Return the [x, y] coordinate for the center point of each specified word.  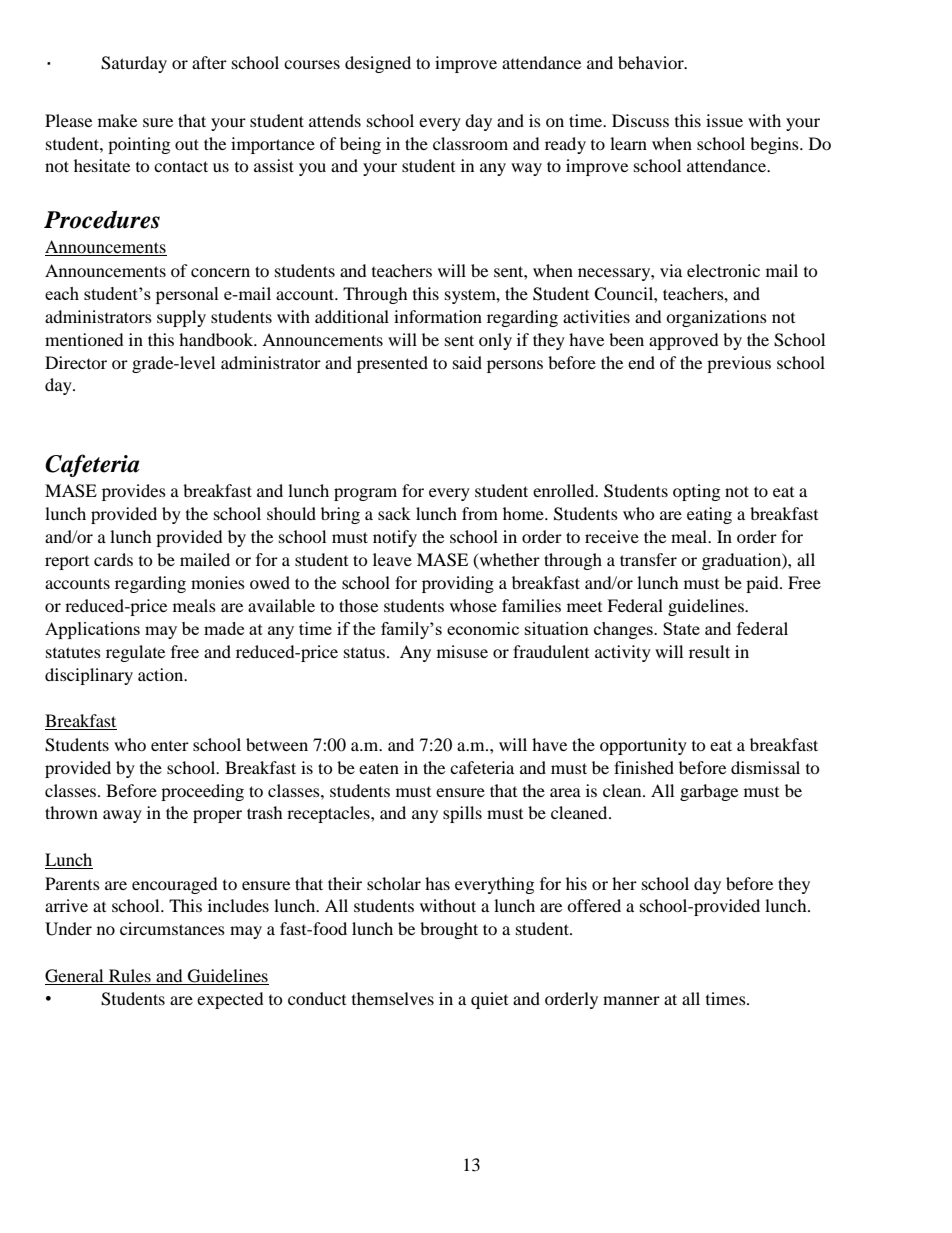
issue [724, 120]
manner [631, 1000]
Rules [130, 975]
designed [378, 64]
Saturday [134, 64]
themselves [393, 998]
